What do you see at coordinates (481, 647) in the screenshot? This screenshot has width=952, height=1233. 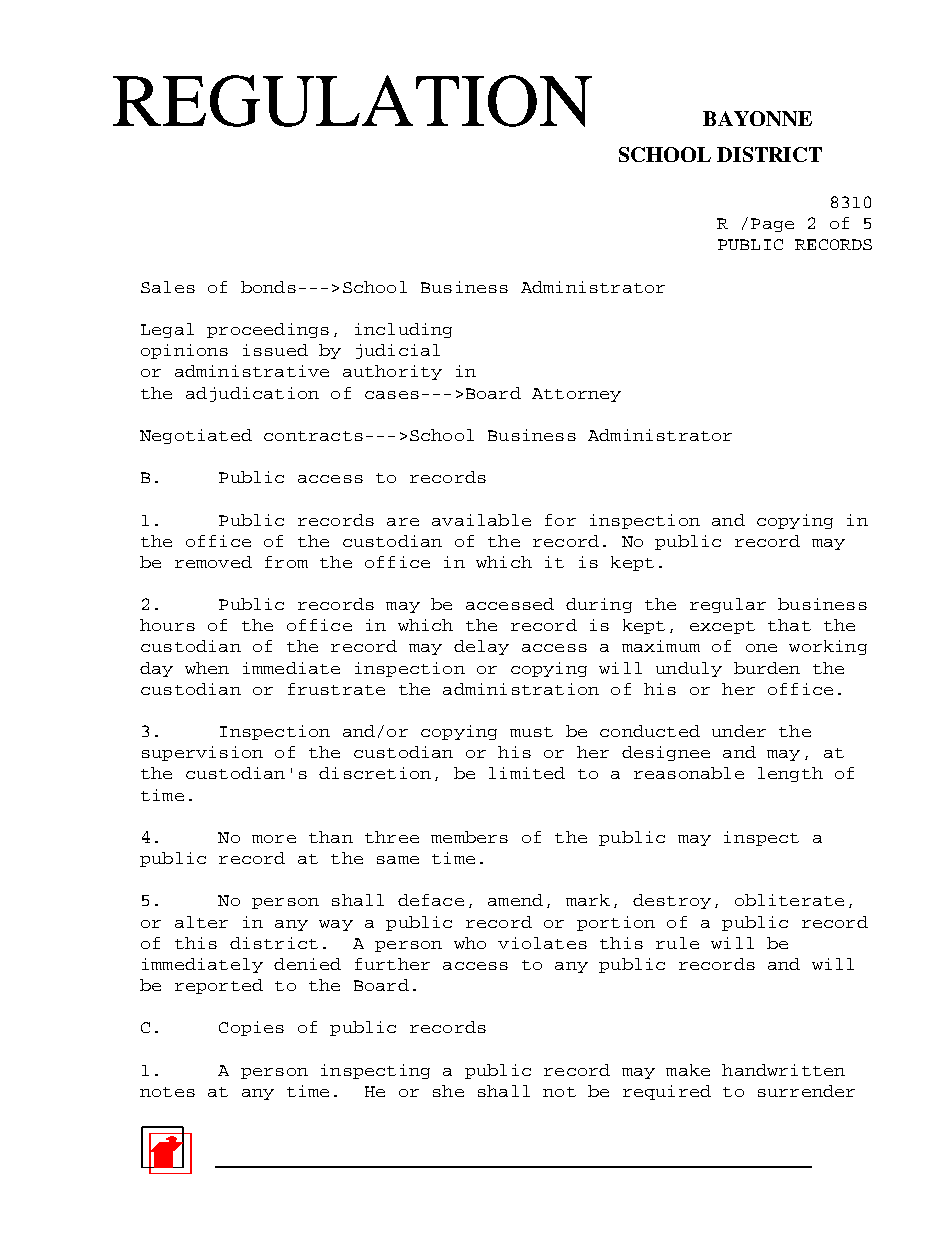 I see `delay` at bounding box center [481, 647].
